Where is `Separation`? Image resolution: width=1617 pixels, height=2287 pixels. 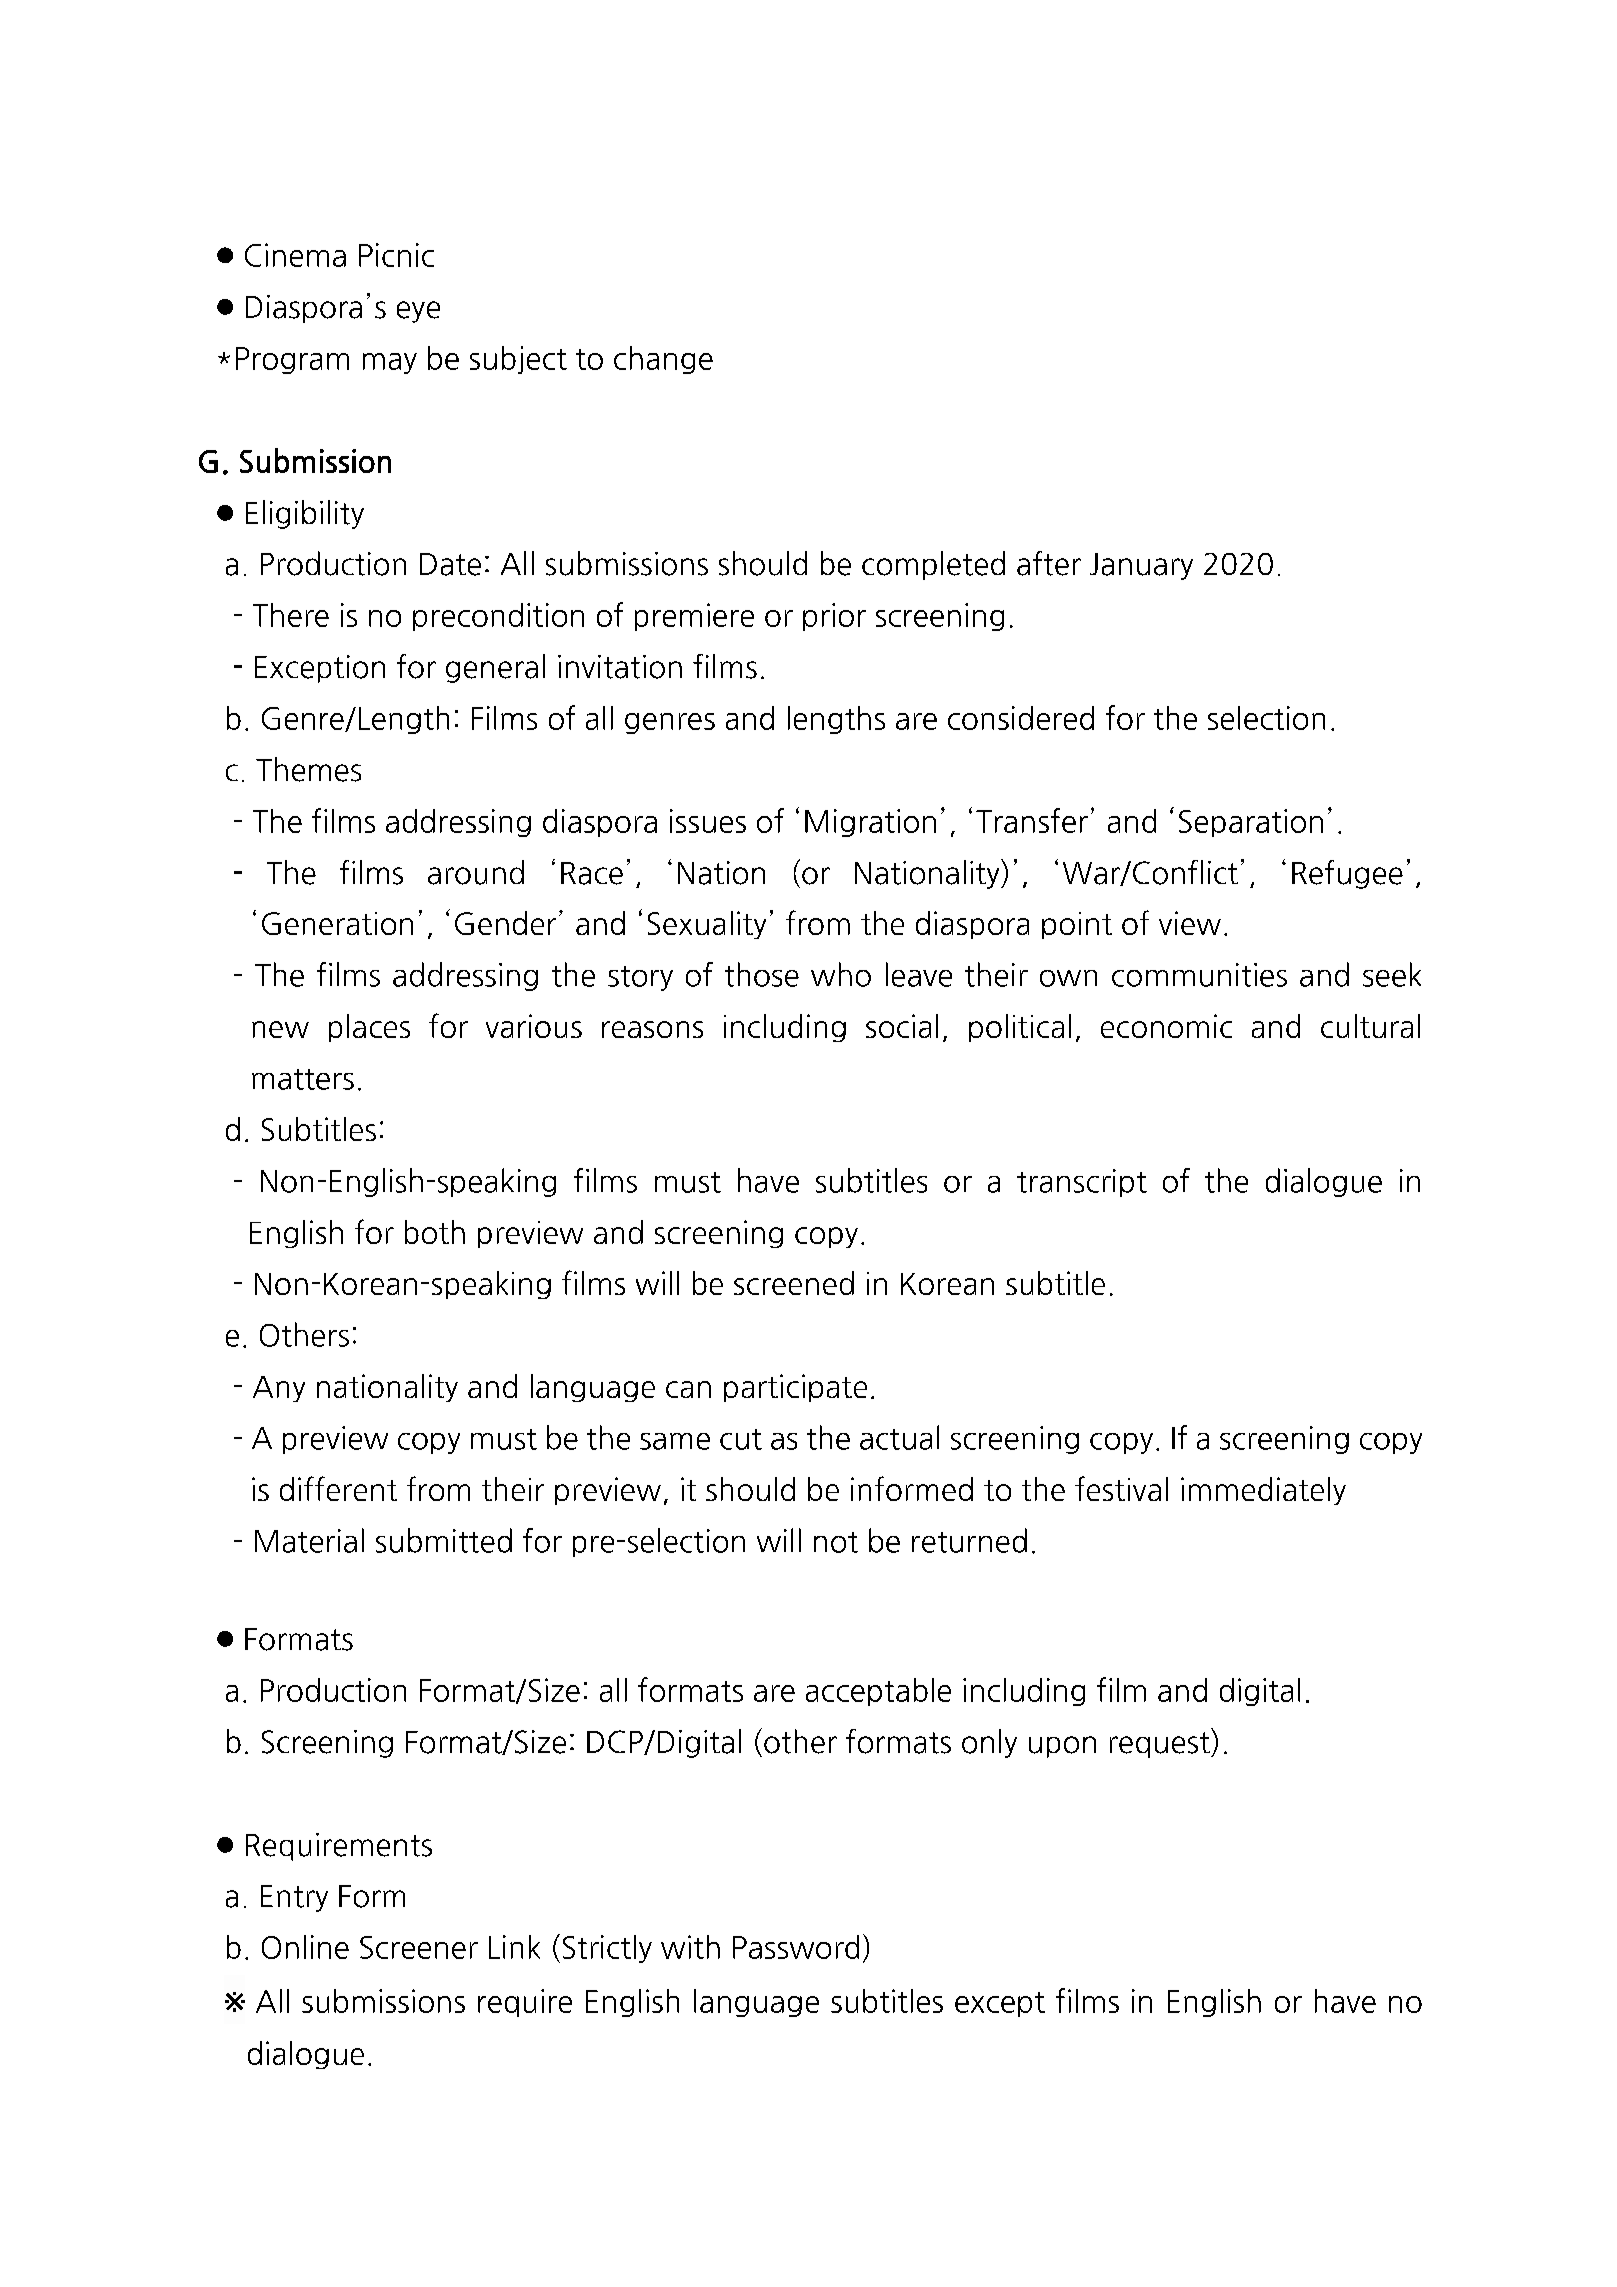
Separation is located at coordinates (1251, 823).
